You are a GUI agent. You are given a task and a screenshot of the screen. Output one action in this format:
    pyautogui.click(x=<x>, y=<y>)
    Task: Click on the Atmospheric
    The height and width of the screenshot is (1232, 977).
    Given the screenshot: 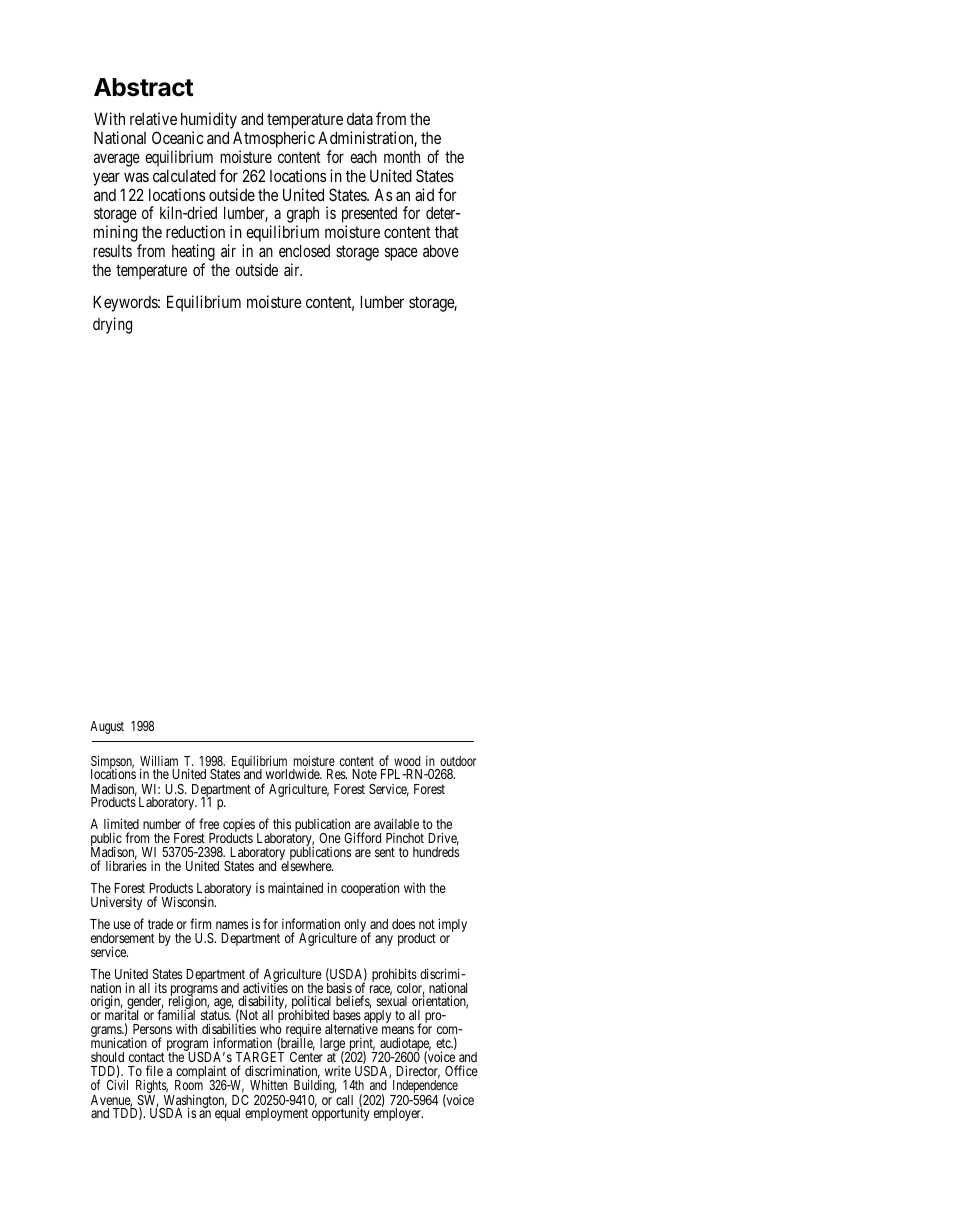 What is the action you would take?
    pyautogui.click(x=274, y=141)
